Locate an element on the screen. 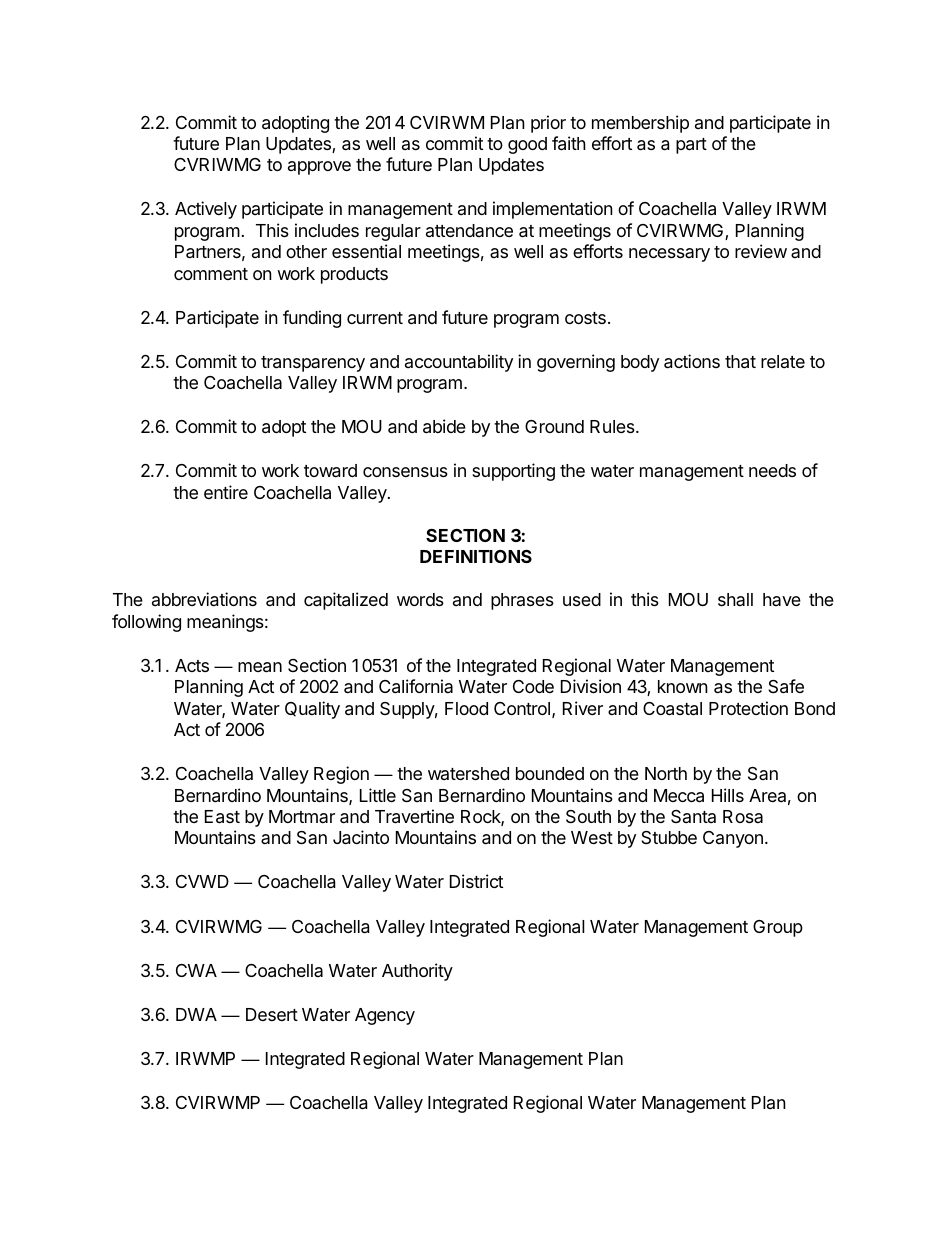 The width and height of the screenshot is (952, 1233). Group is located at coordinates (778, 928).
